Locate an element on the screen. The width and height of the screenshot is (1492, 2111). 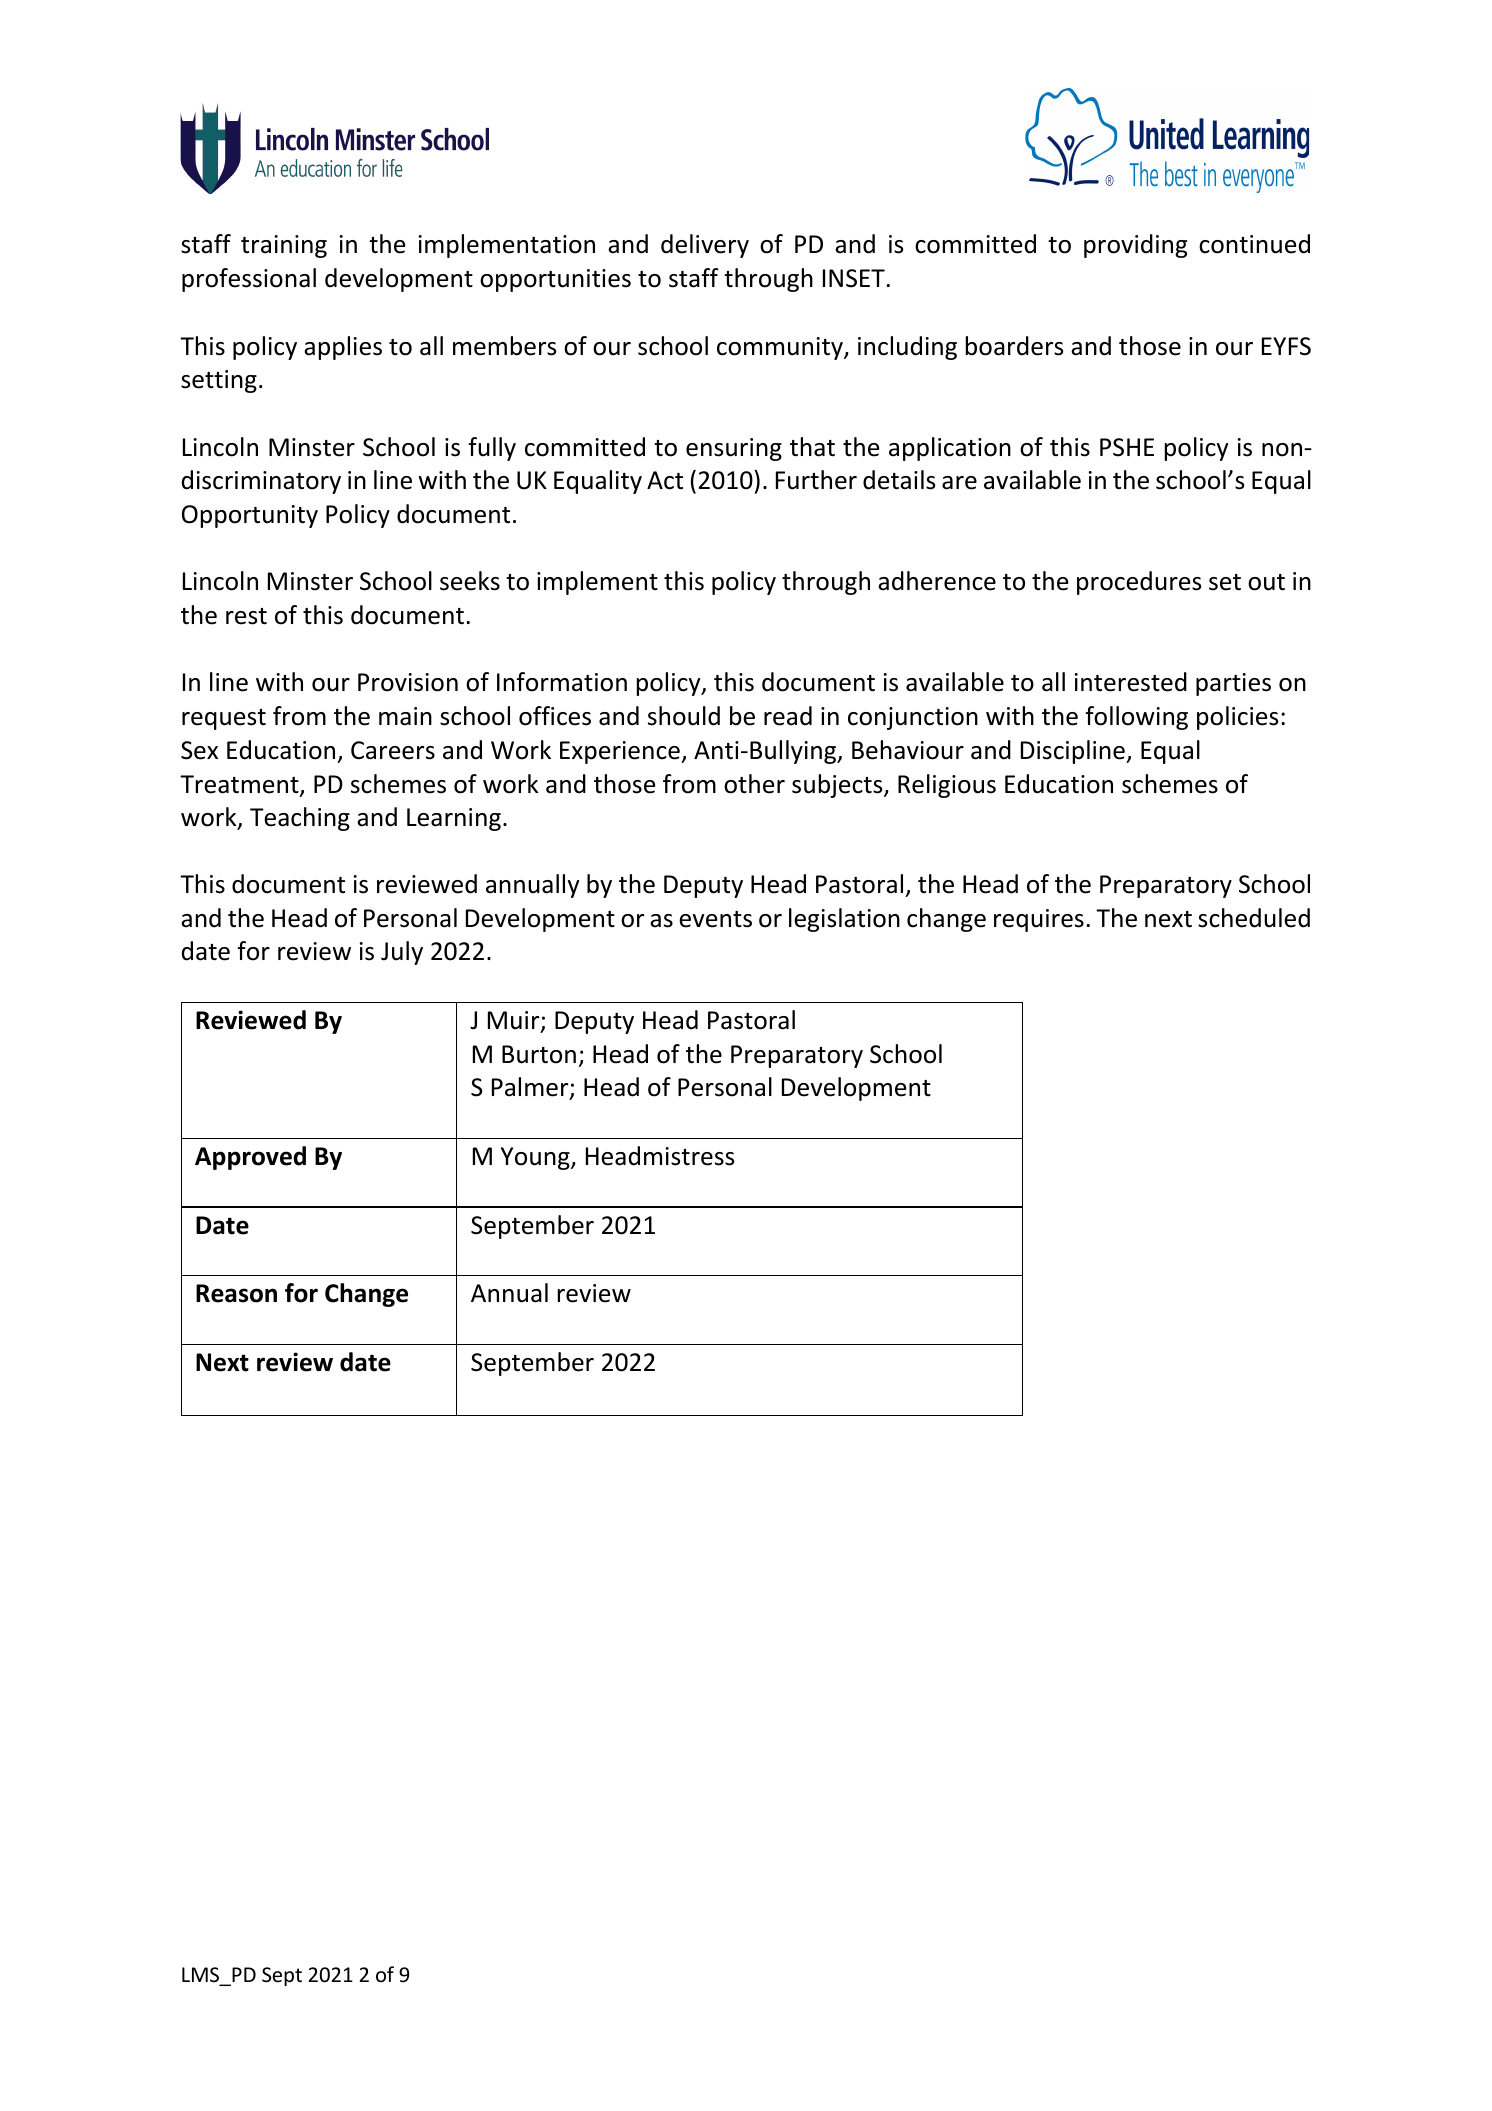
providing is located at coordinates (1135, 246).
